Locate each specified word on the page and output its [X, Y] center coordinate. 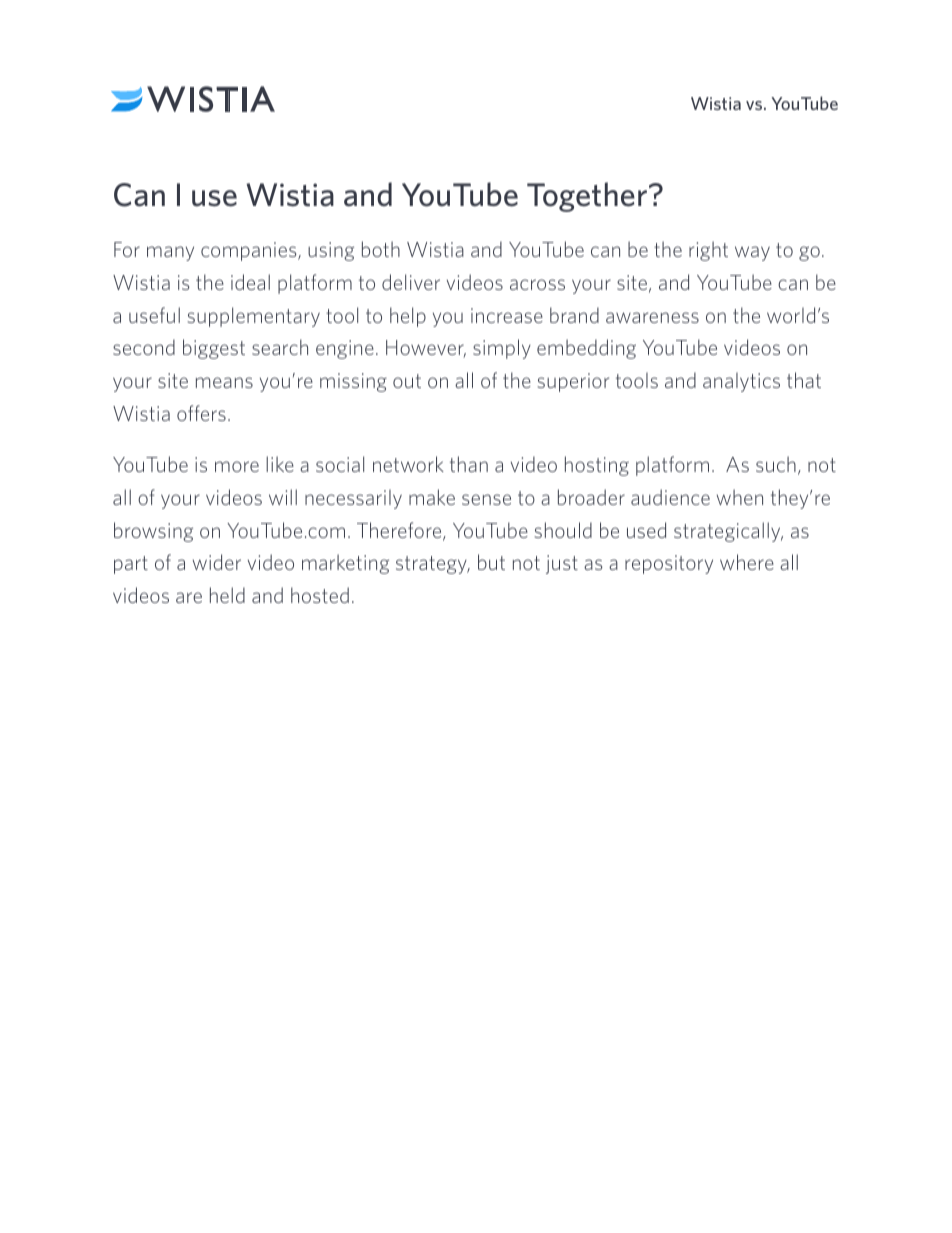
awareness [652, 317]
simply [502, 349]
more [237, 466]
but [491, 562]
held [227, 595]
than [469, 464]
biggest [214, 349]
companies [250, 251]
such [776, 464]
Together [587, 197]
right [708, 251]
